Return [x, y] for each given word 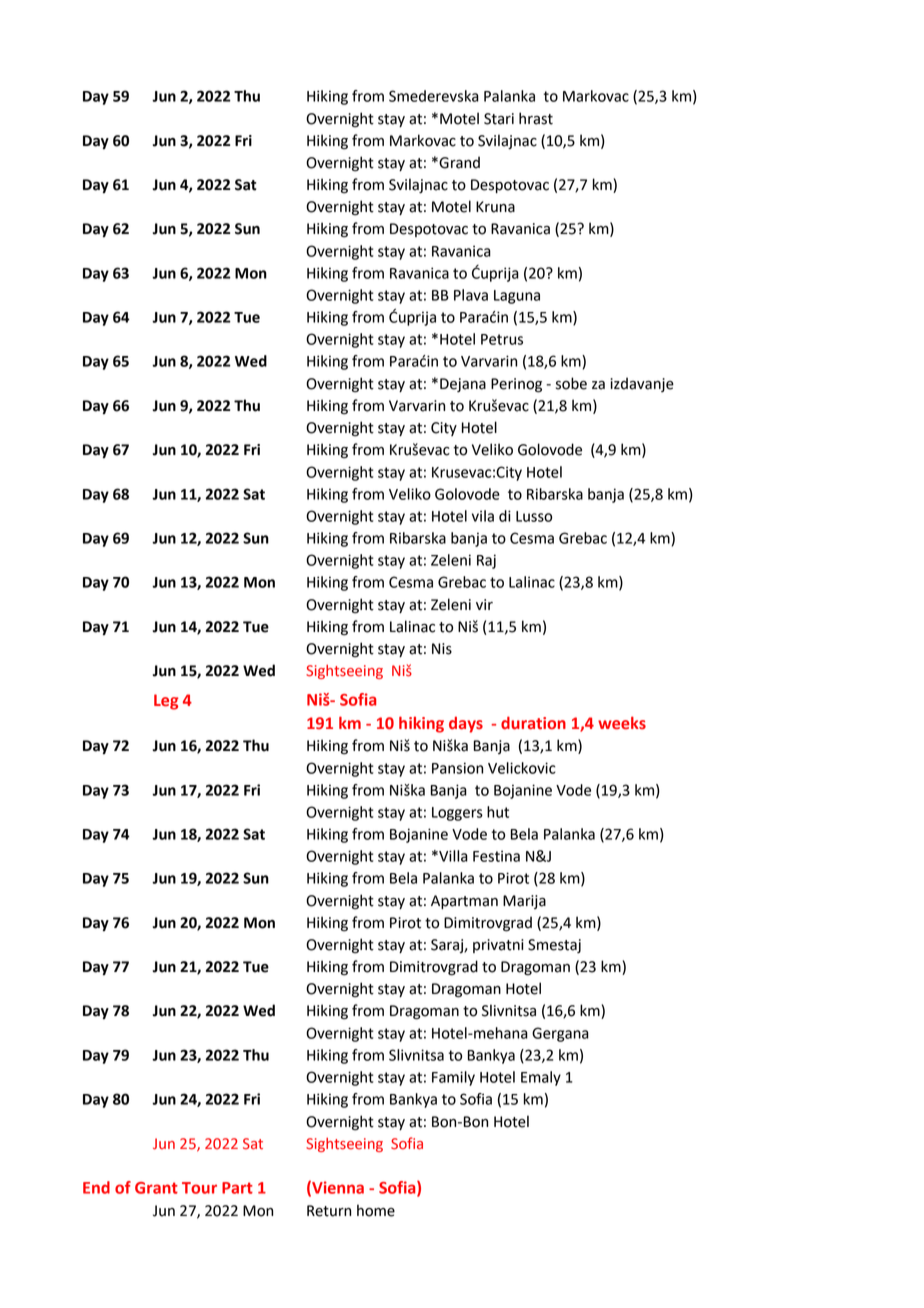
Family [453, 1078]
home [376, 1210]
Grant [156, 1188]
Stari [499, 119]
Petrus [502, 339]
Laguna [517, 297]
